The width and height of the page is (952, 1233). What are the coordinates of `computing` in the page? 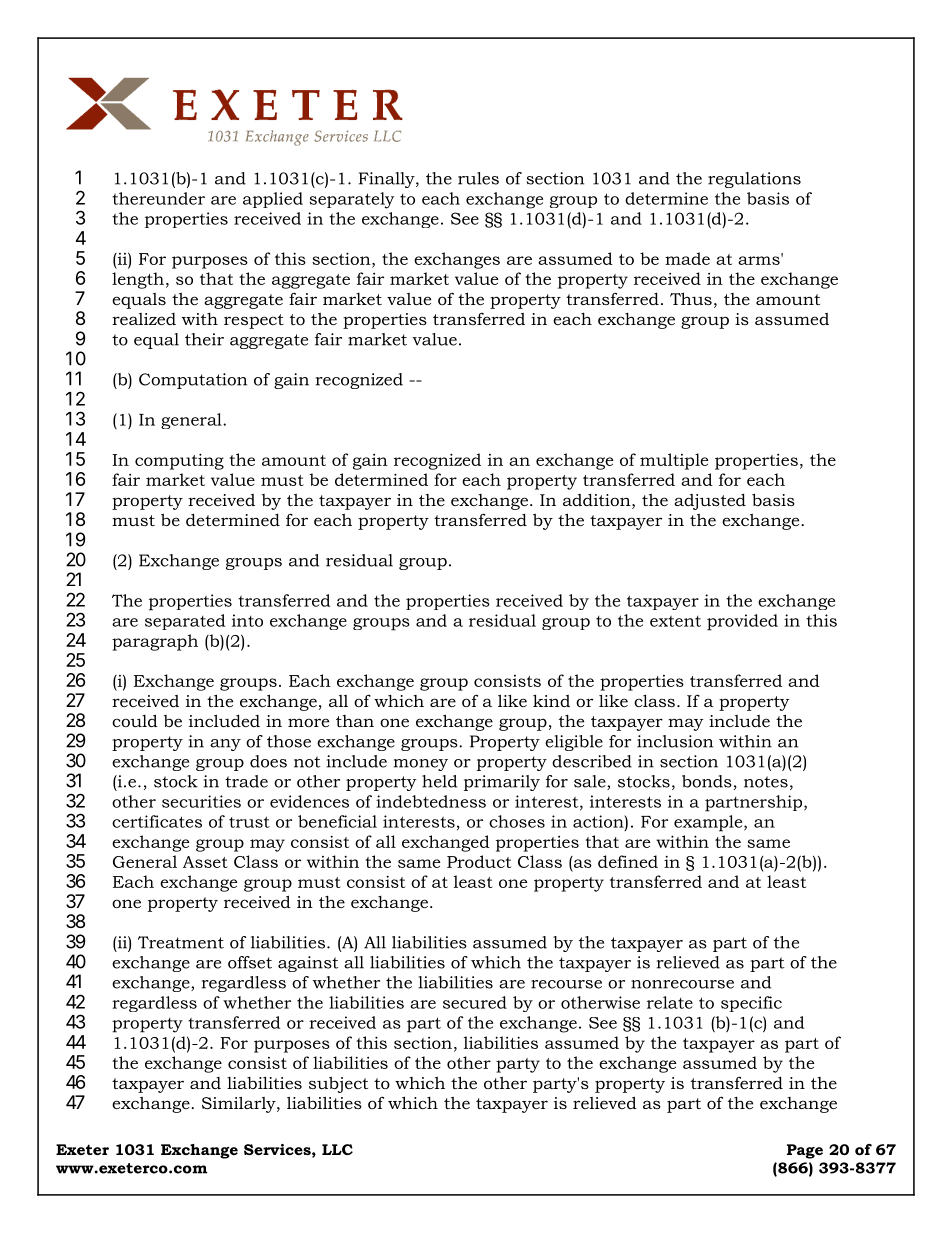 It's located at (179, 461).
